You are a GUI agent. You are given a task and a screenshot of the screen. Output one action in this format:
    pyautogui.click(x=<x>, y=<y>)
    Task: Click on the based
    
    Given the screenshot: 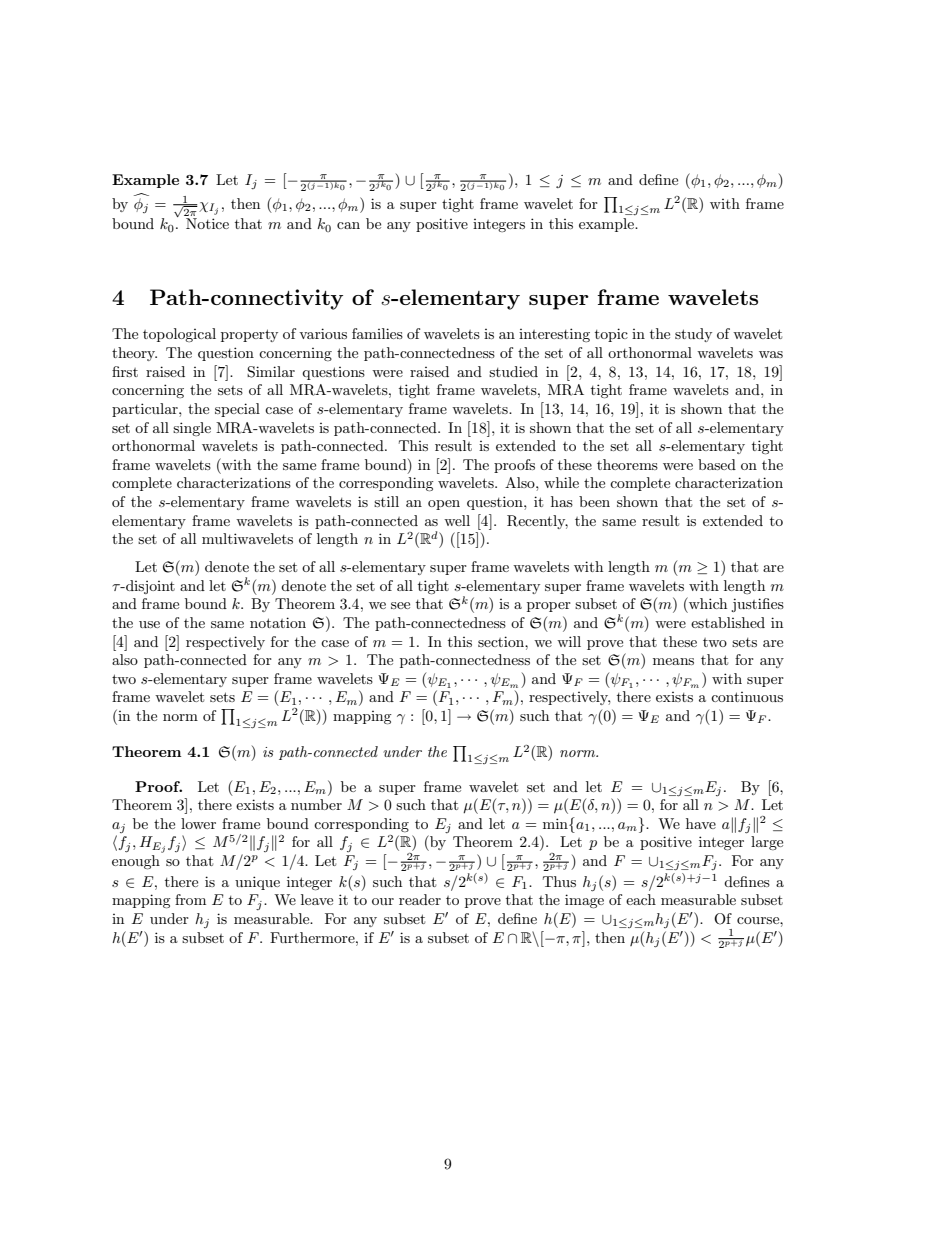 What is the action you would take?
    pyautogui.click(x=717, y=464)
